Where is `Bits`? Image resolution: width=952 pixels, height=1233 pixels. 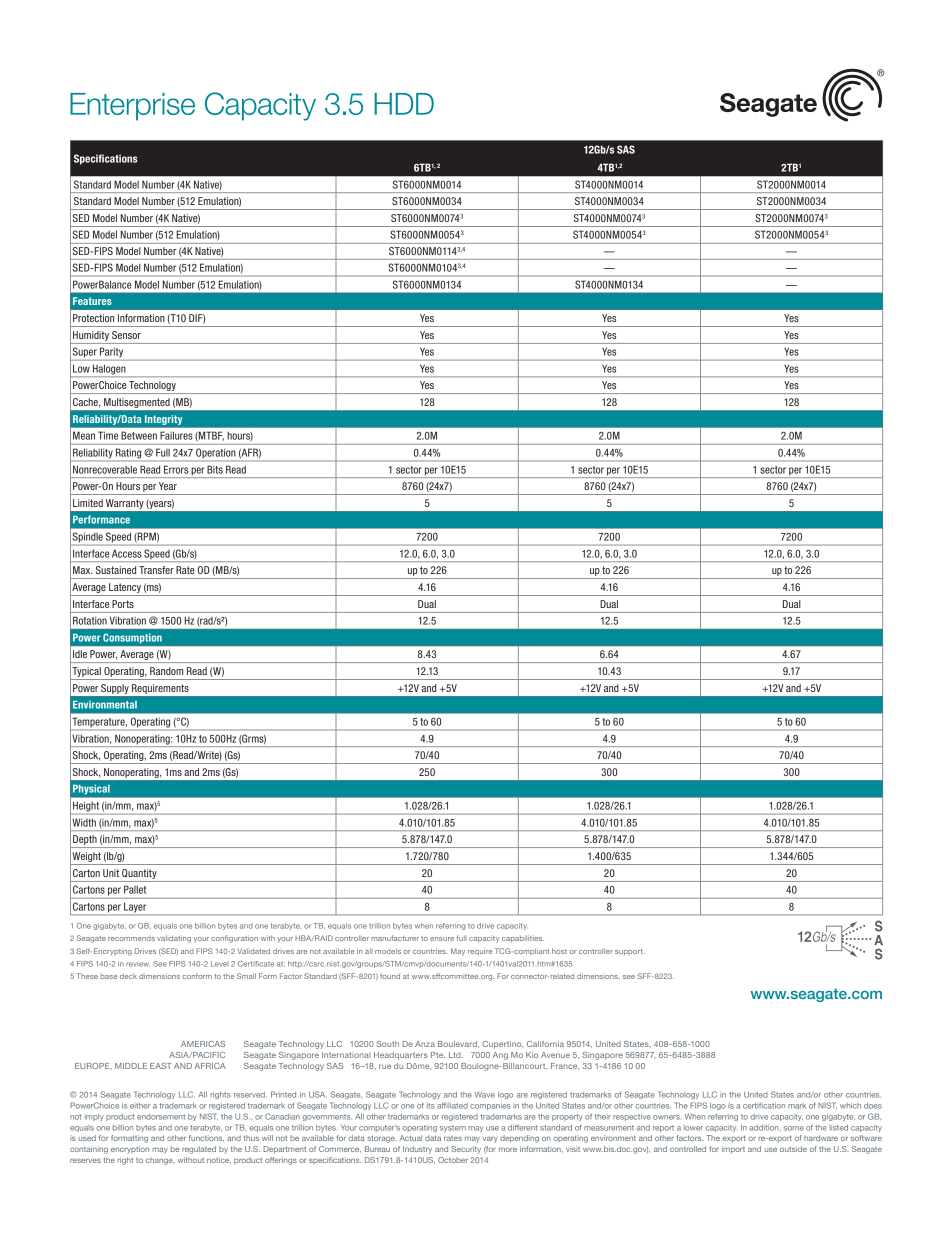
Bits is located at coordinates (215, 470).
